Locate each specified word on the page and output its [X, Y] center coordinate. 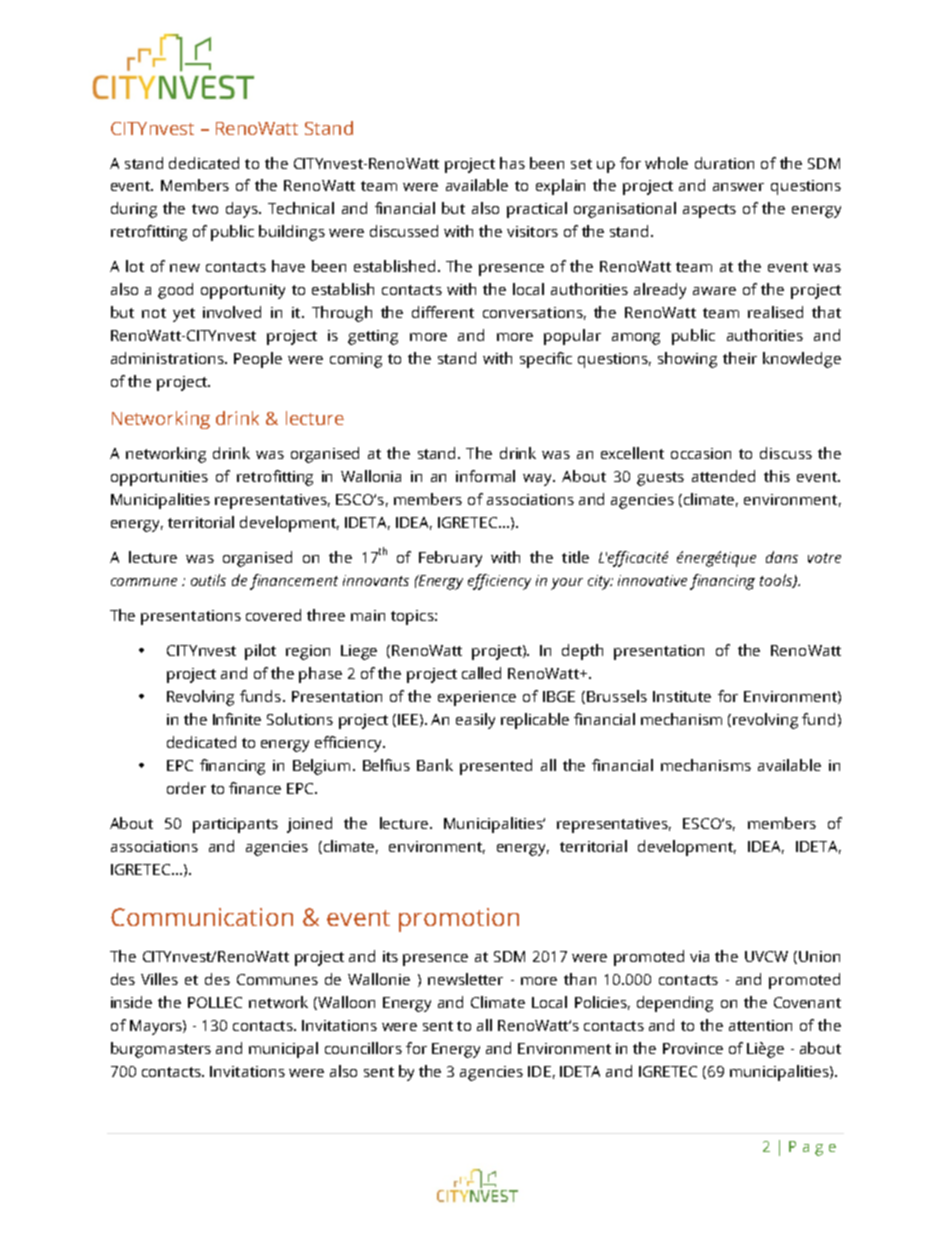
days [243, 210]
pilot [260, 652]
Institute [682, 696]
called [481, 673]
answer [738, 187]
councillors [363, 1048]
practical [537, 210]
